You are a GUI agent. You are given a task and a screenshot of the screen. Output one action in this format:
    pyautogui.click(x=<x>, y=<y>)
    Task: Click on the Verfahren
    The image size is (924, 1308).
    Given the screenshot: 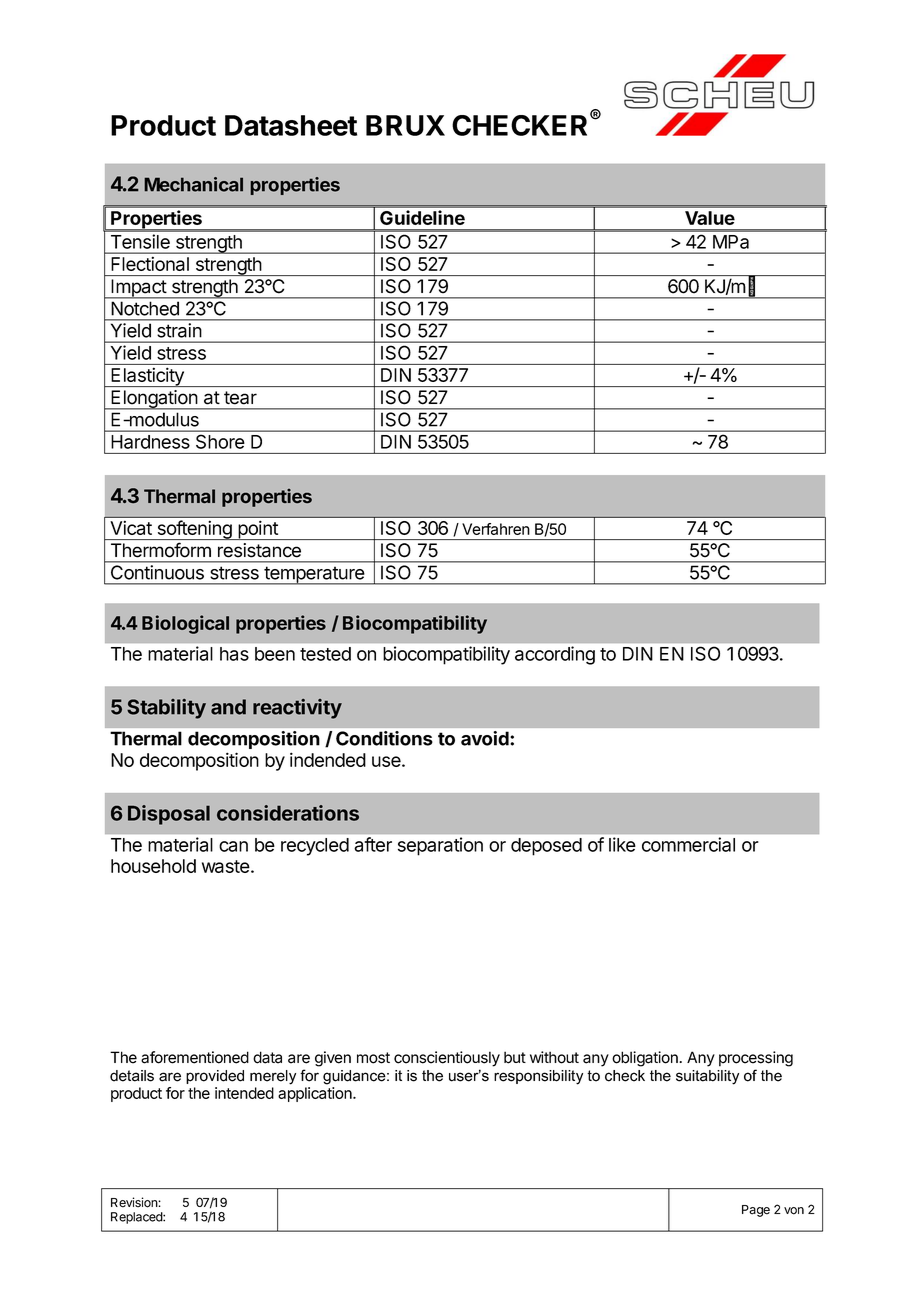 What is the action you would take?
    pyautogui.click(x=496, y=529)
